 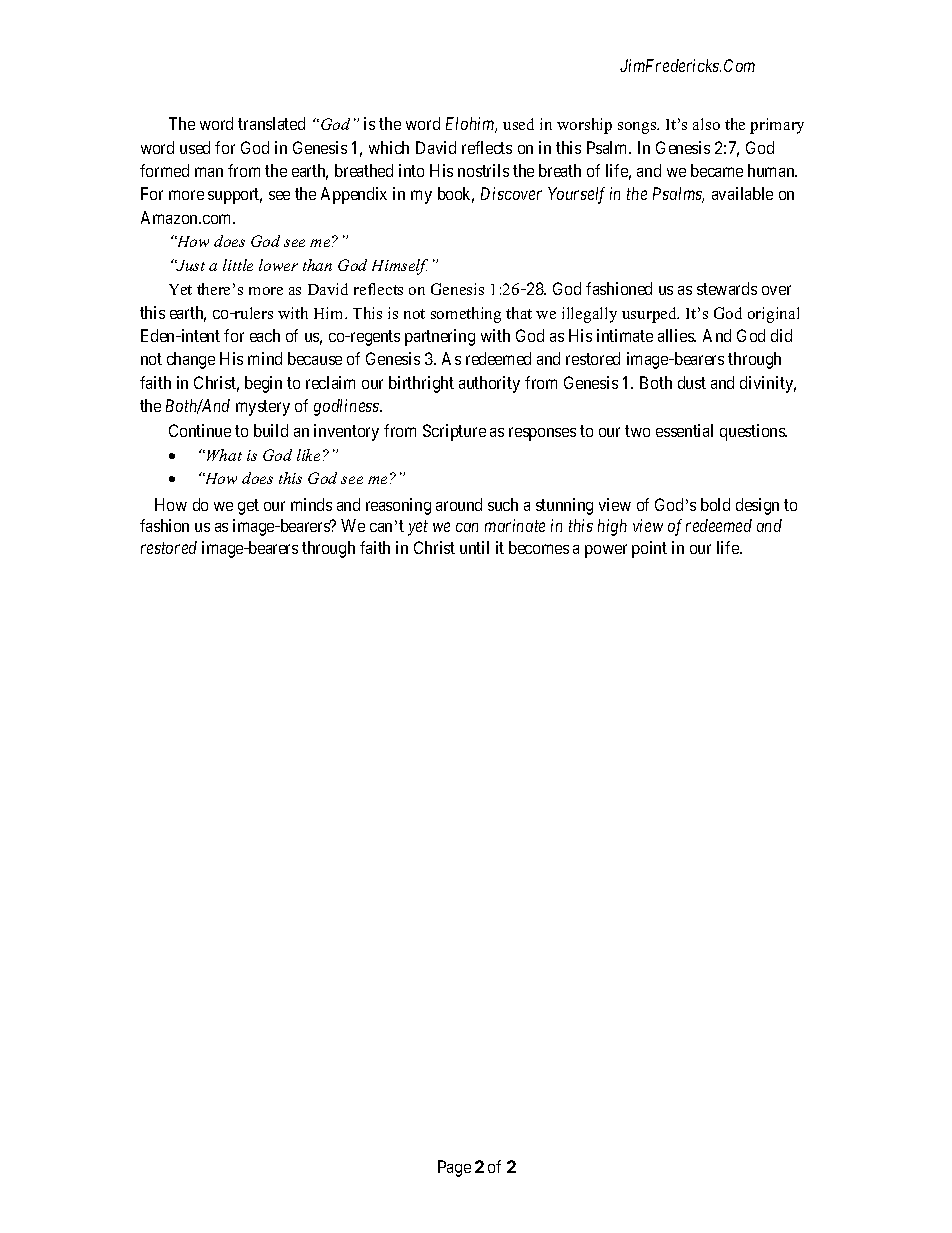 I want to click on becomes, so click(x=539, y=547).
